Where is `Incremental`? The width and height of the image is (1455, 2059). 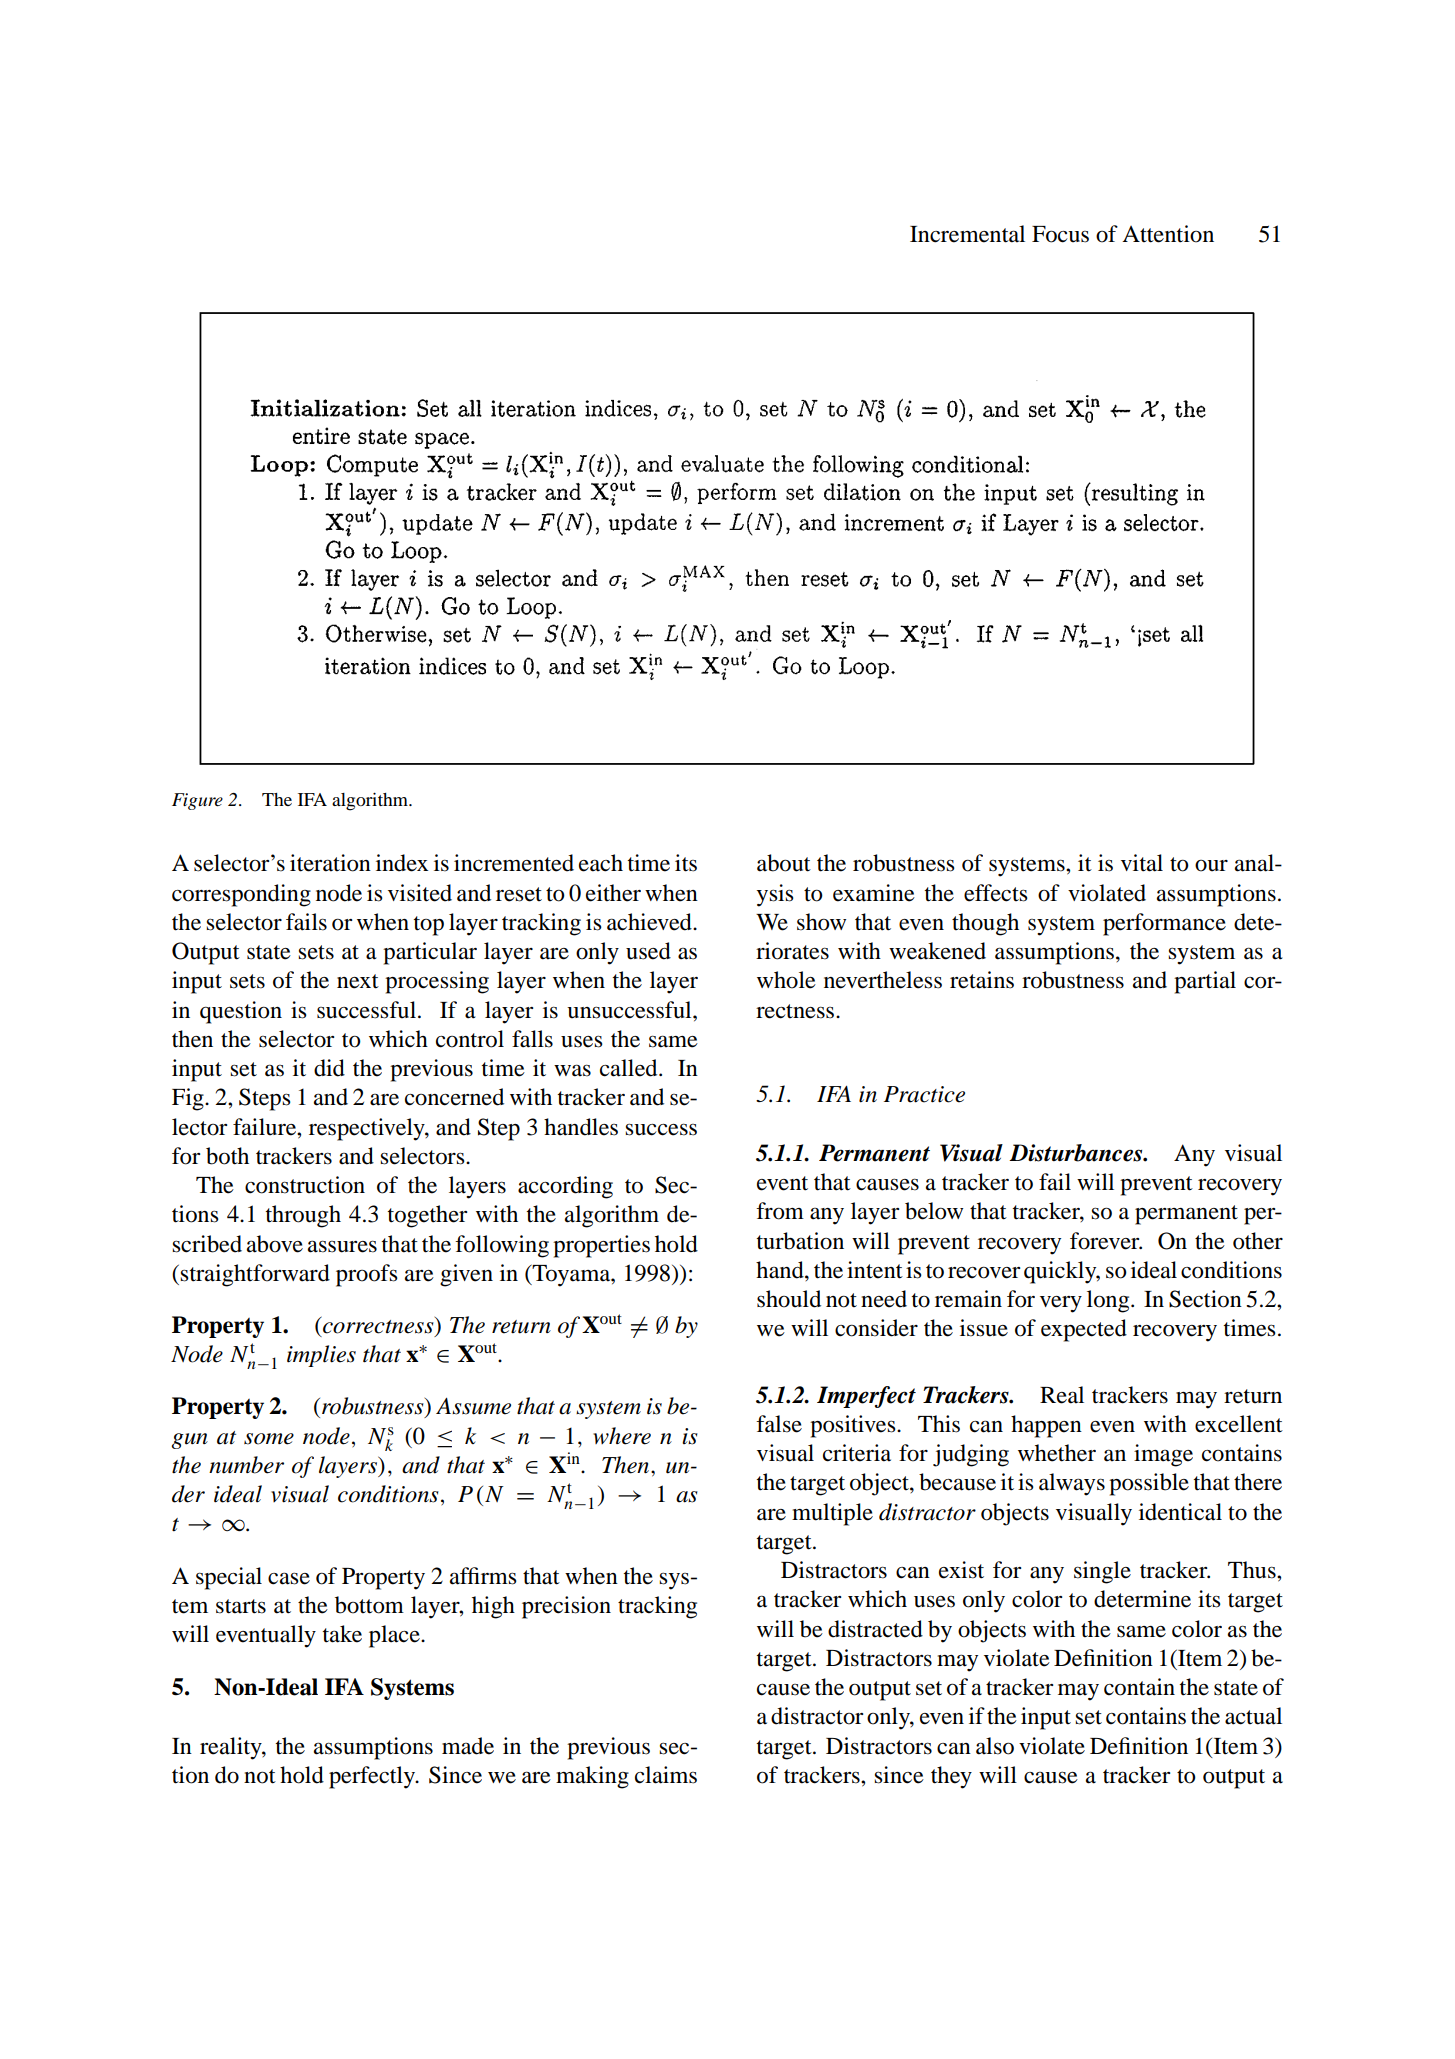
Incremental is located at coordinates (967, 234).
